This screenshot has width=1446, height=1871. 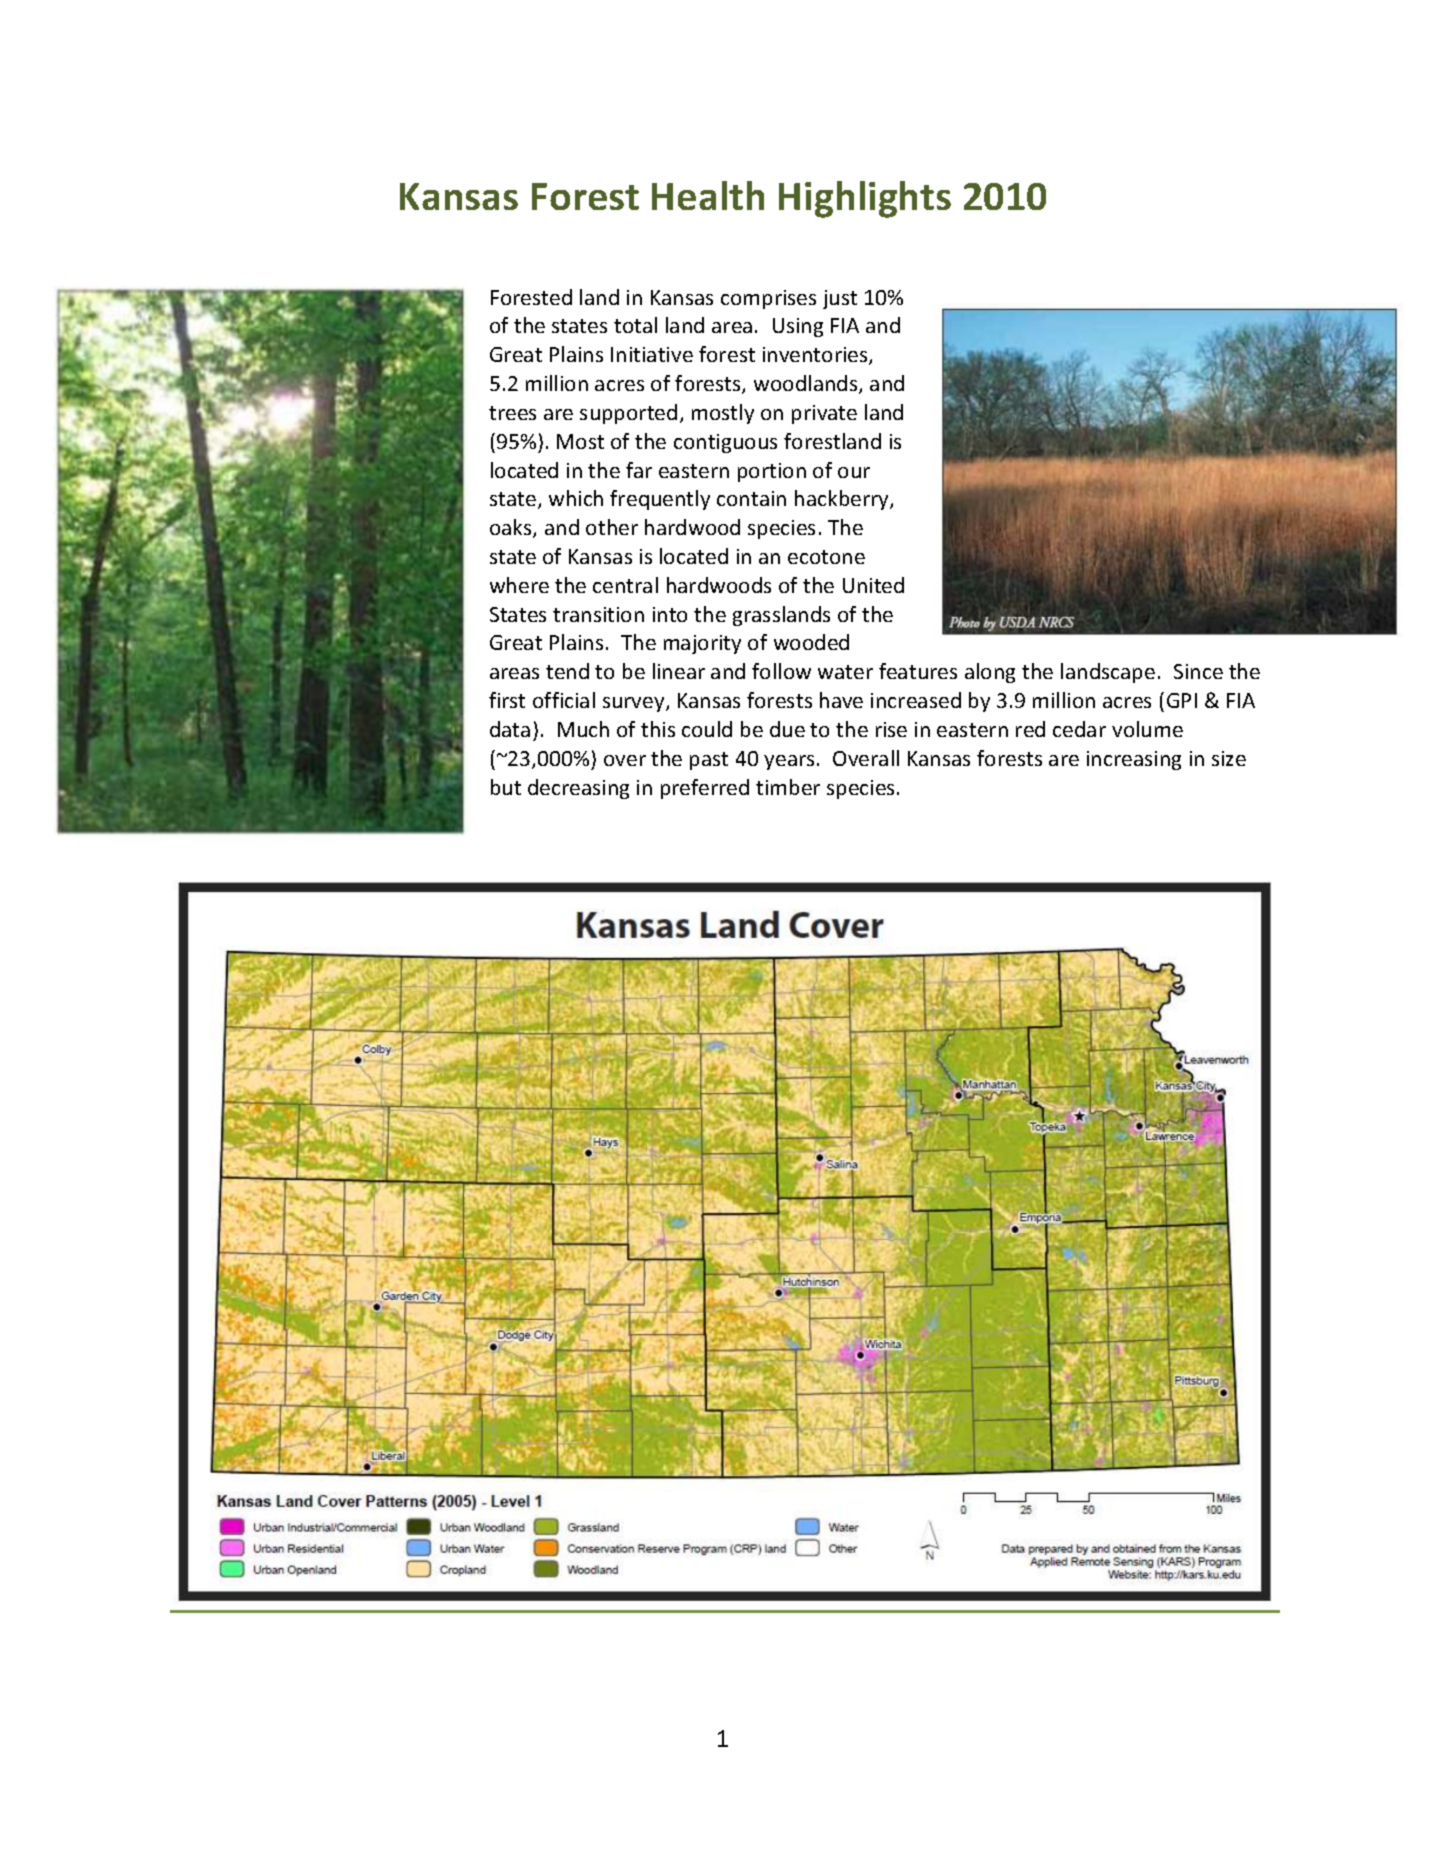 What do you see at coordinates (811, 642) in the screenshot?
I see `wooded` at bounding box center [811, 642].
